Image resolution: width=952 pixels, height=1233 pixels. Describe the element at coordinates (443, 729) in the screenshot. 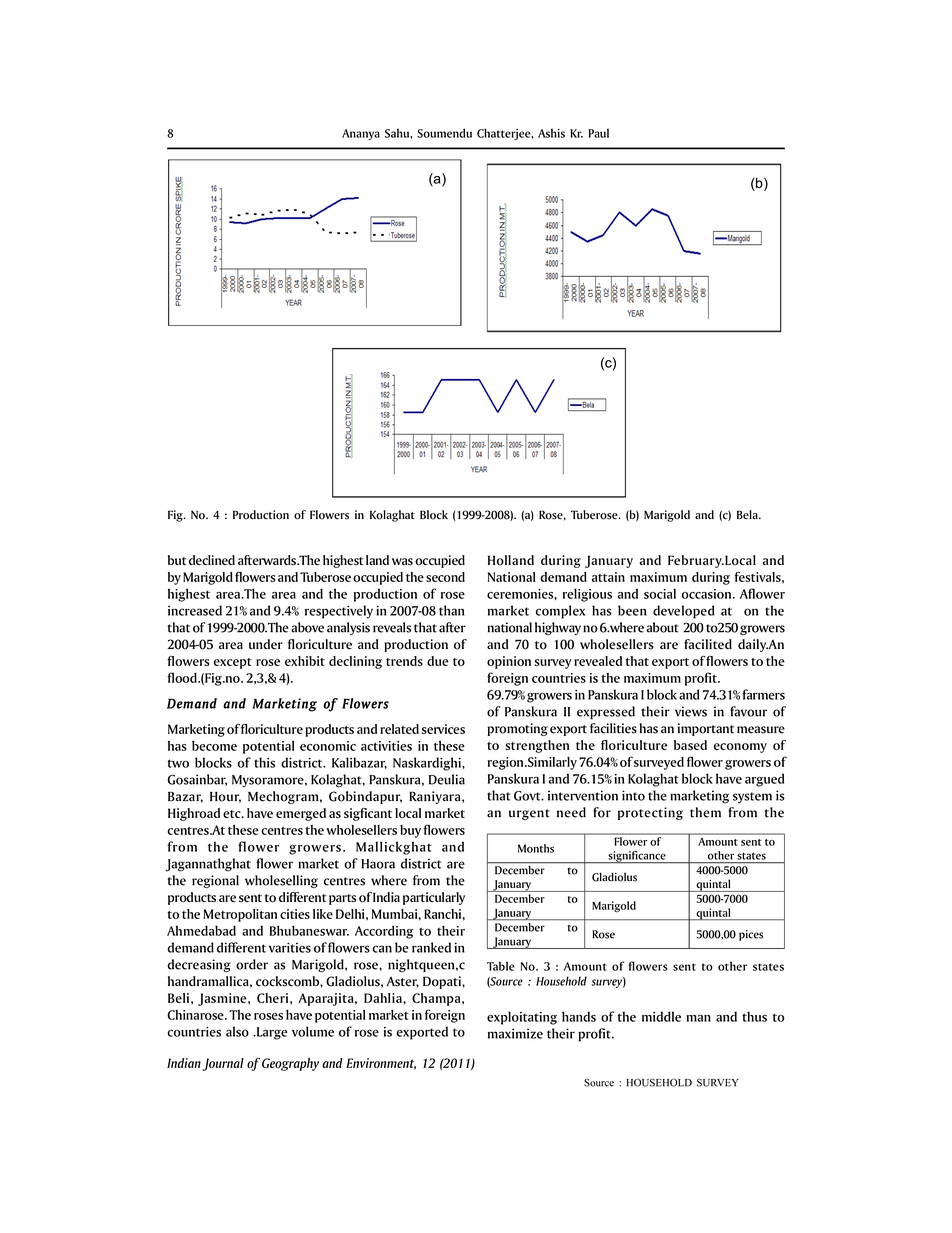

I see `services` at that location.
